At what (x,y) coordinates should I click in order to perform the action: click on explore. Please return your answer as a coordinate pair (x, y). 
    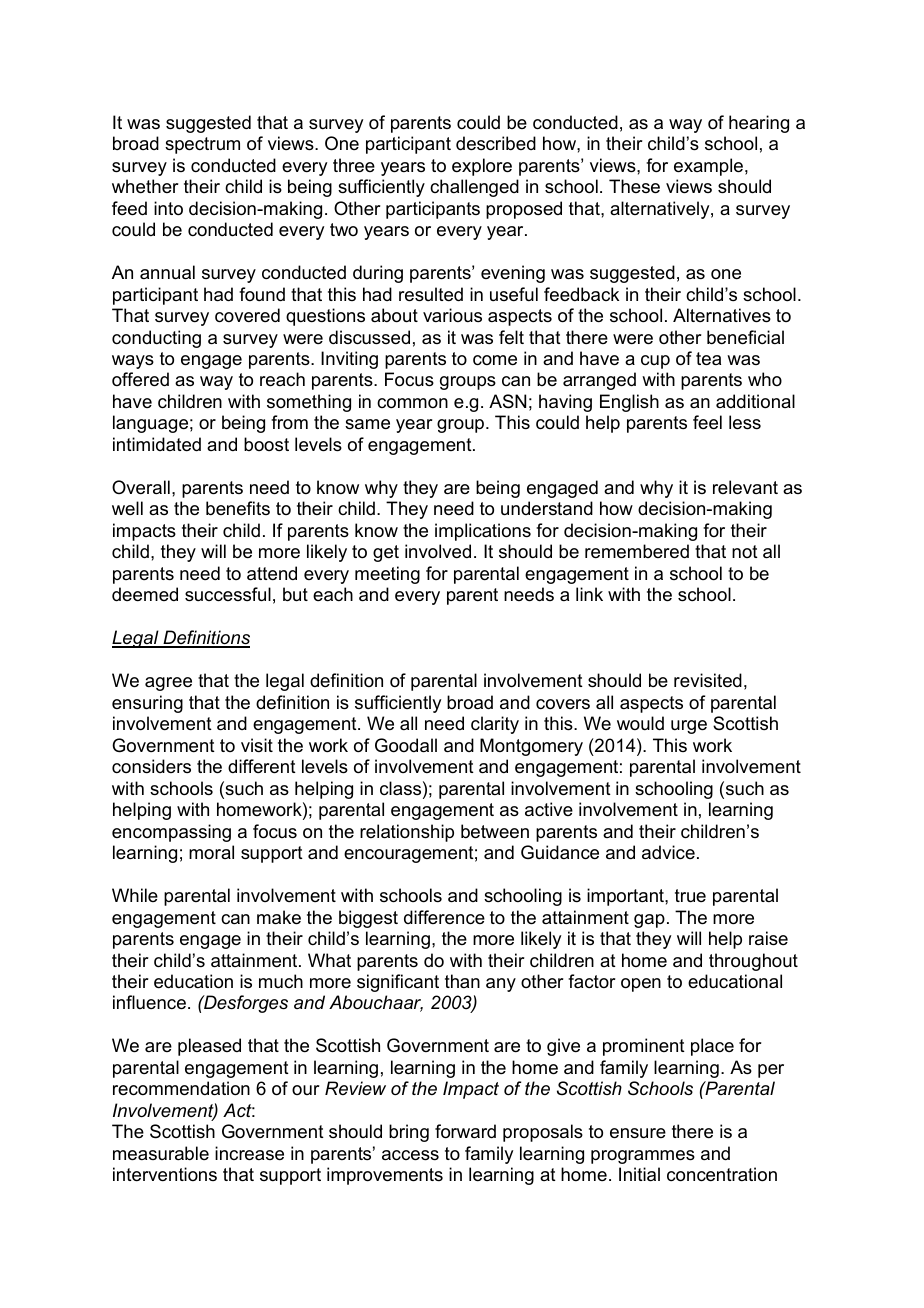
    Looking at the image, I should click on (482, 167).
